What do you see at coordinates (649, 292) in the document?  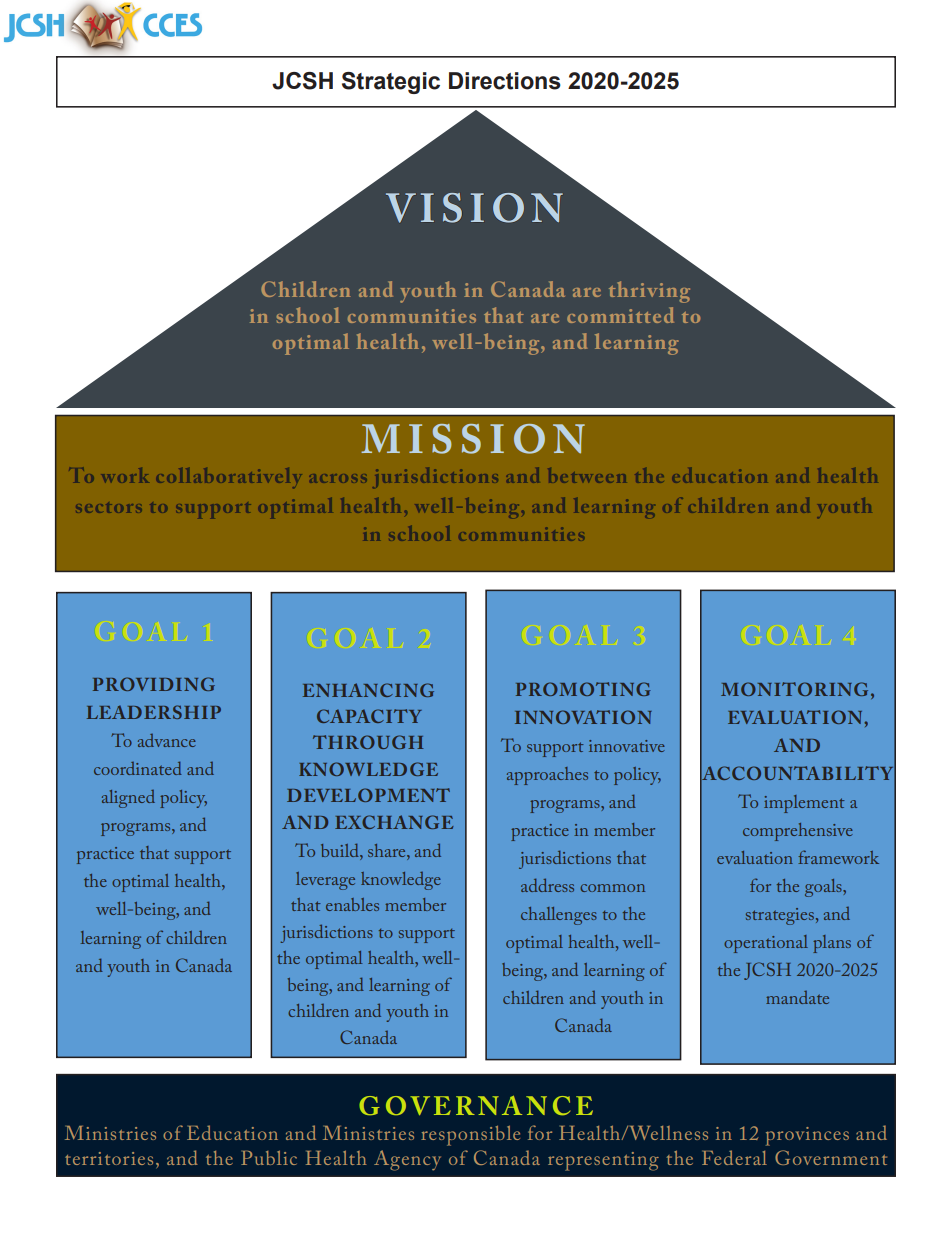 I see `thriving` at bounding box center [649, 292].
